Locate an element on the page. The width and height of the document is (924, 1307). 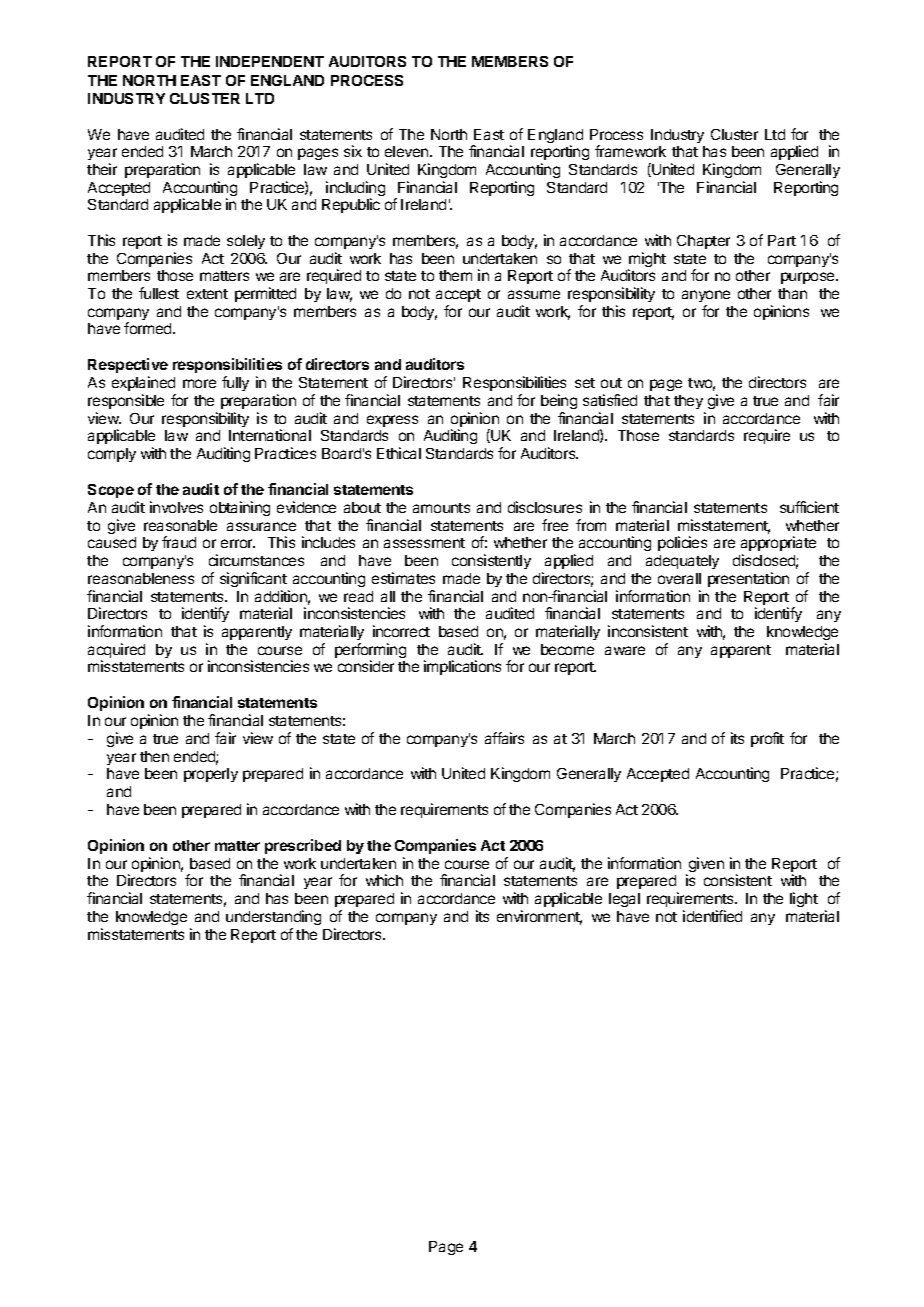
presentation is located at coordinates (748, 579).
